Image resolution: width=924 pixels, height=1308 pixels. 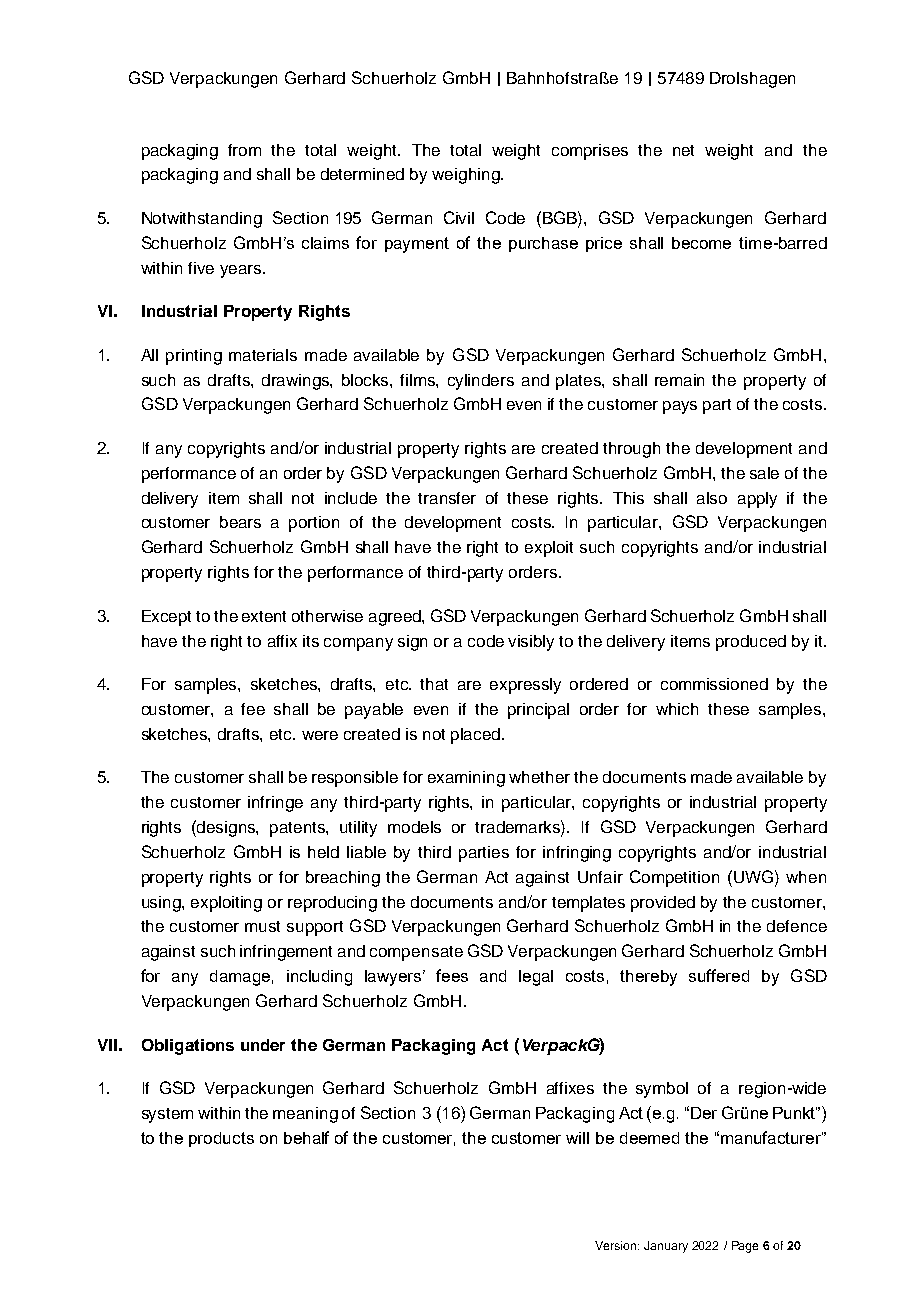 I want to click on suffered, so click(x=719, y=975).
